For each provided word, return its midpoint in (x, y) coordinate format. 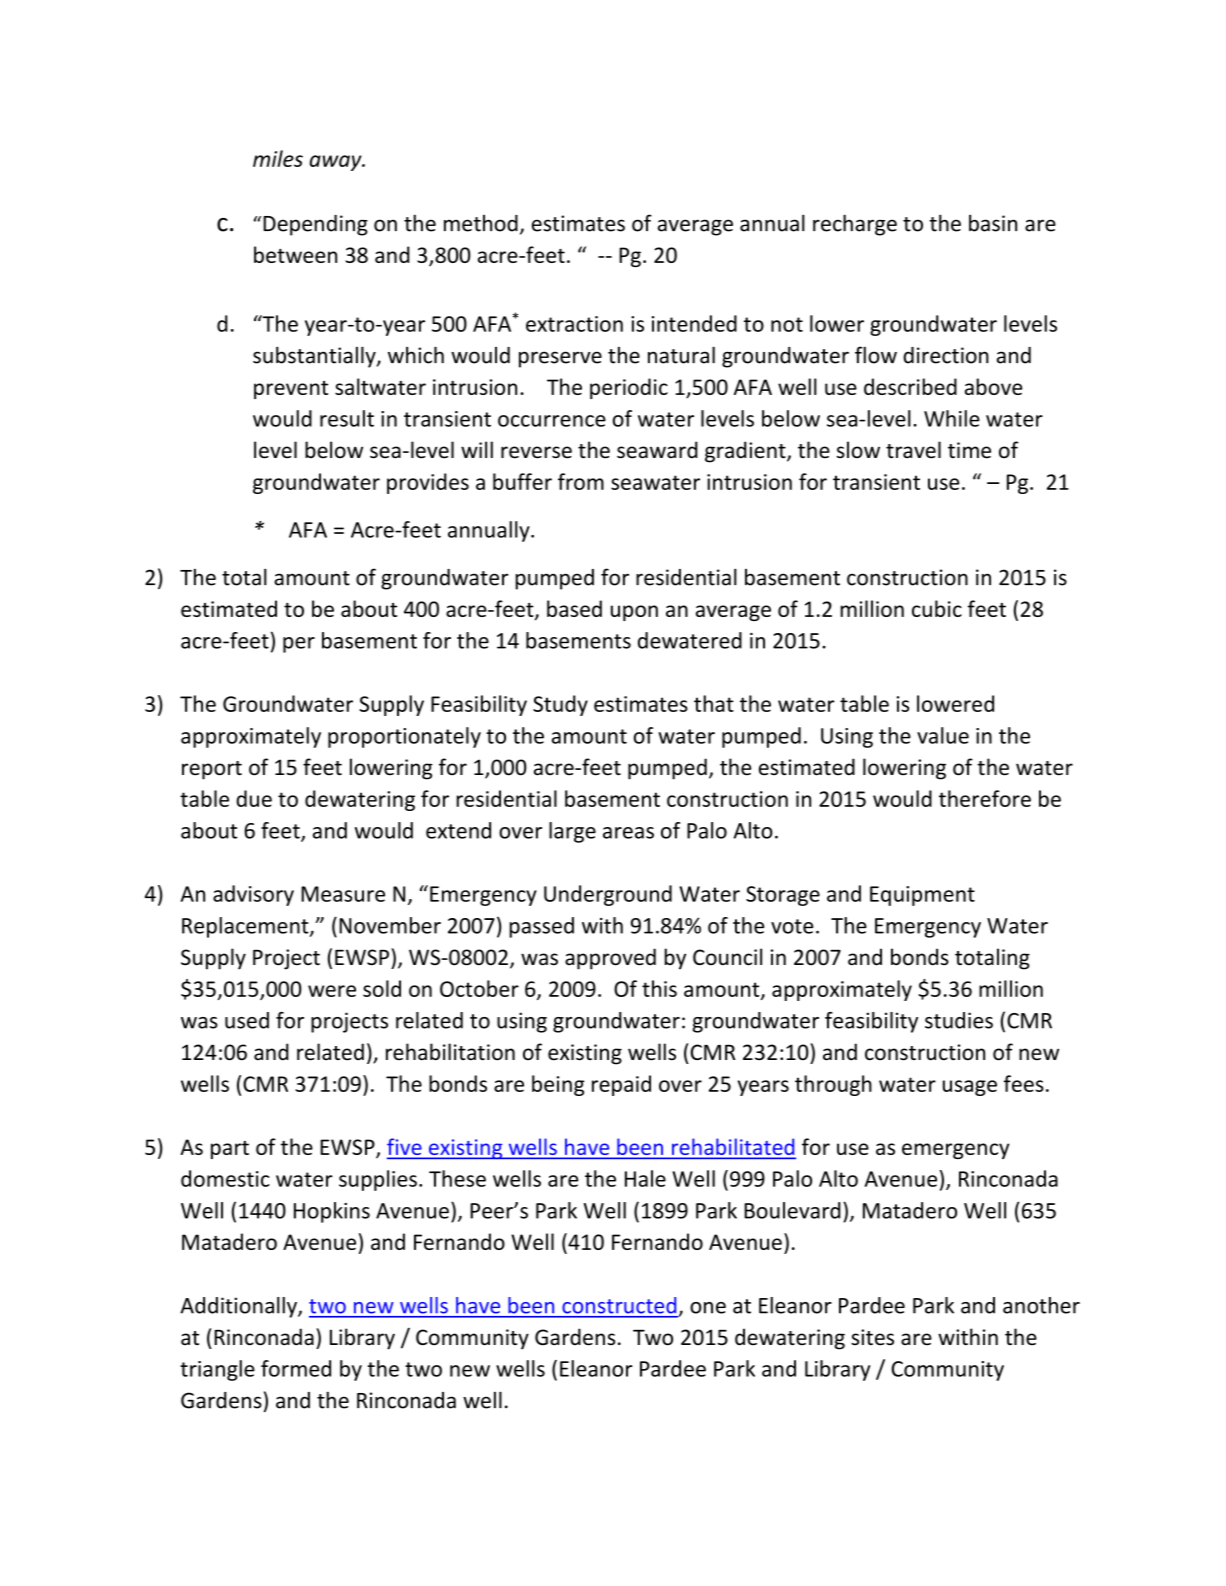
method (481, 223)
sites (872, 1337)
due (254, 798)
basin (993, 223)
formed (296, 1368)
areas (628, 833)
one (708, 1308)
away (337, 163)
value (943, 735)
